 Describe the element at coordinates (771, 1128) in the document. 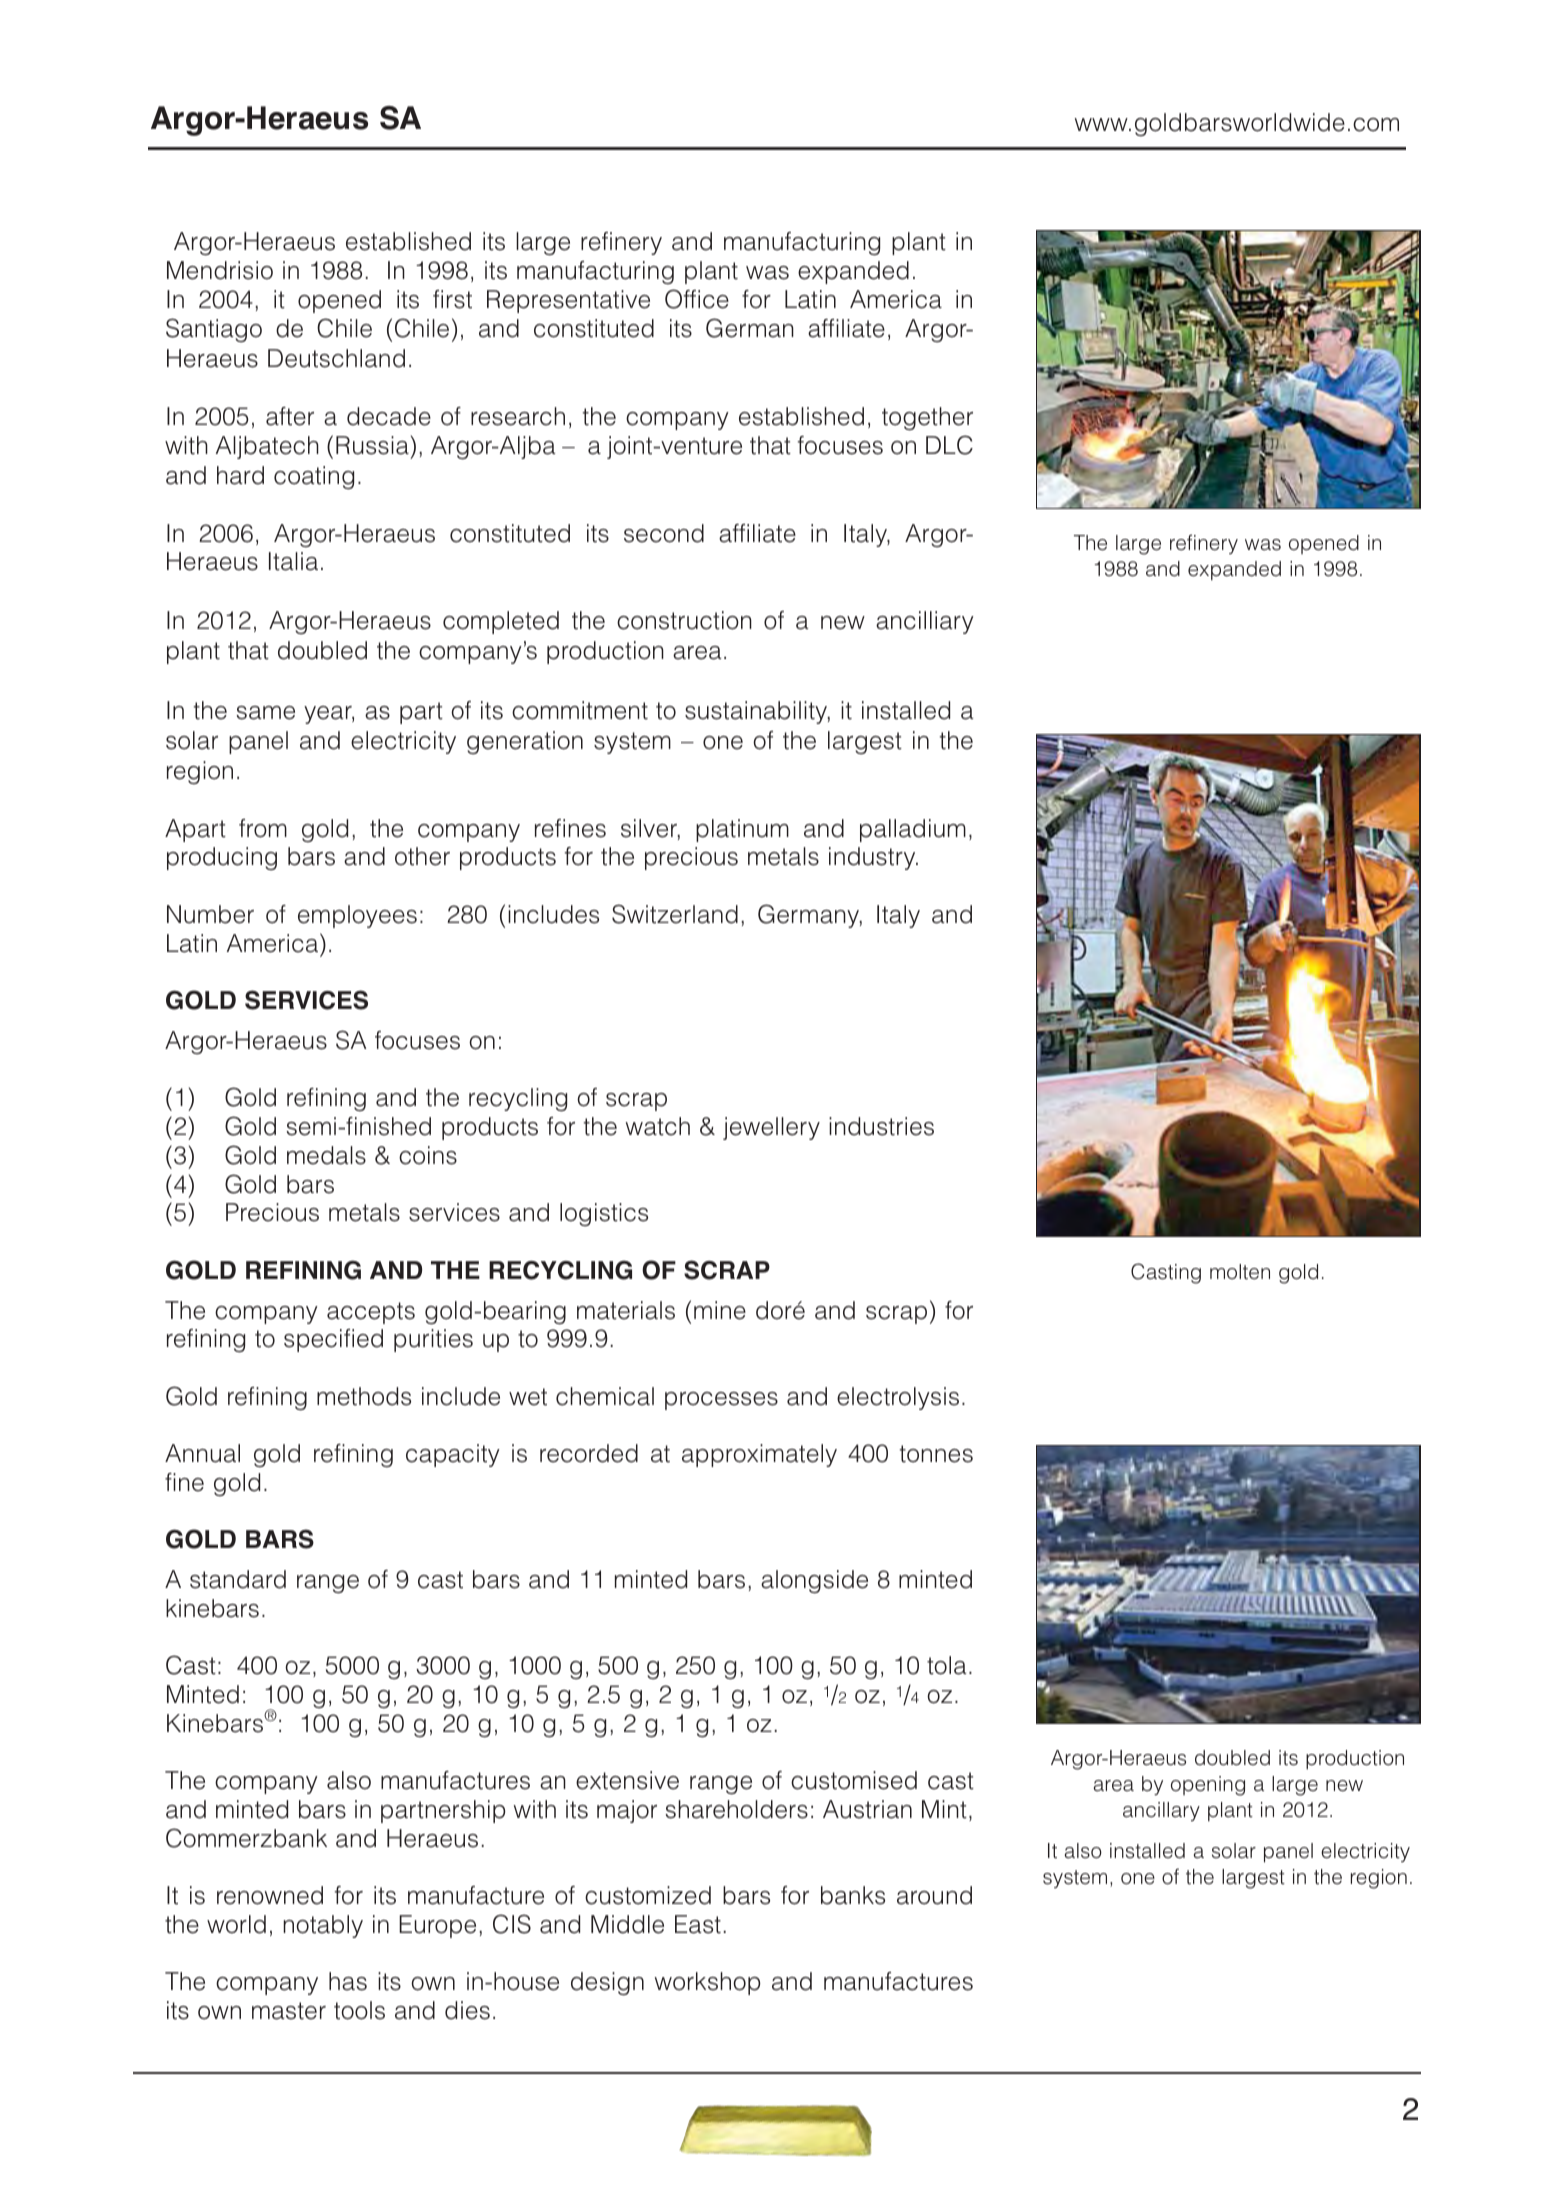

I see `jewellery` at that location.
